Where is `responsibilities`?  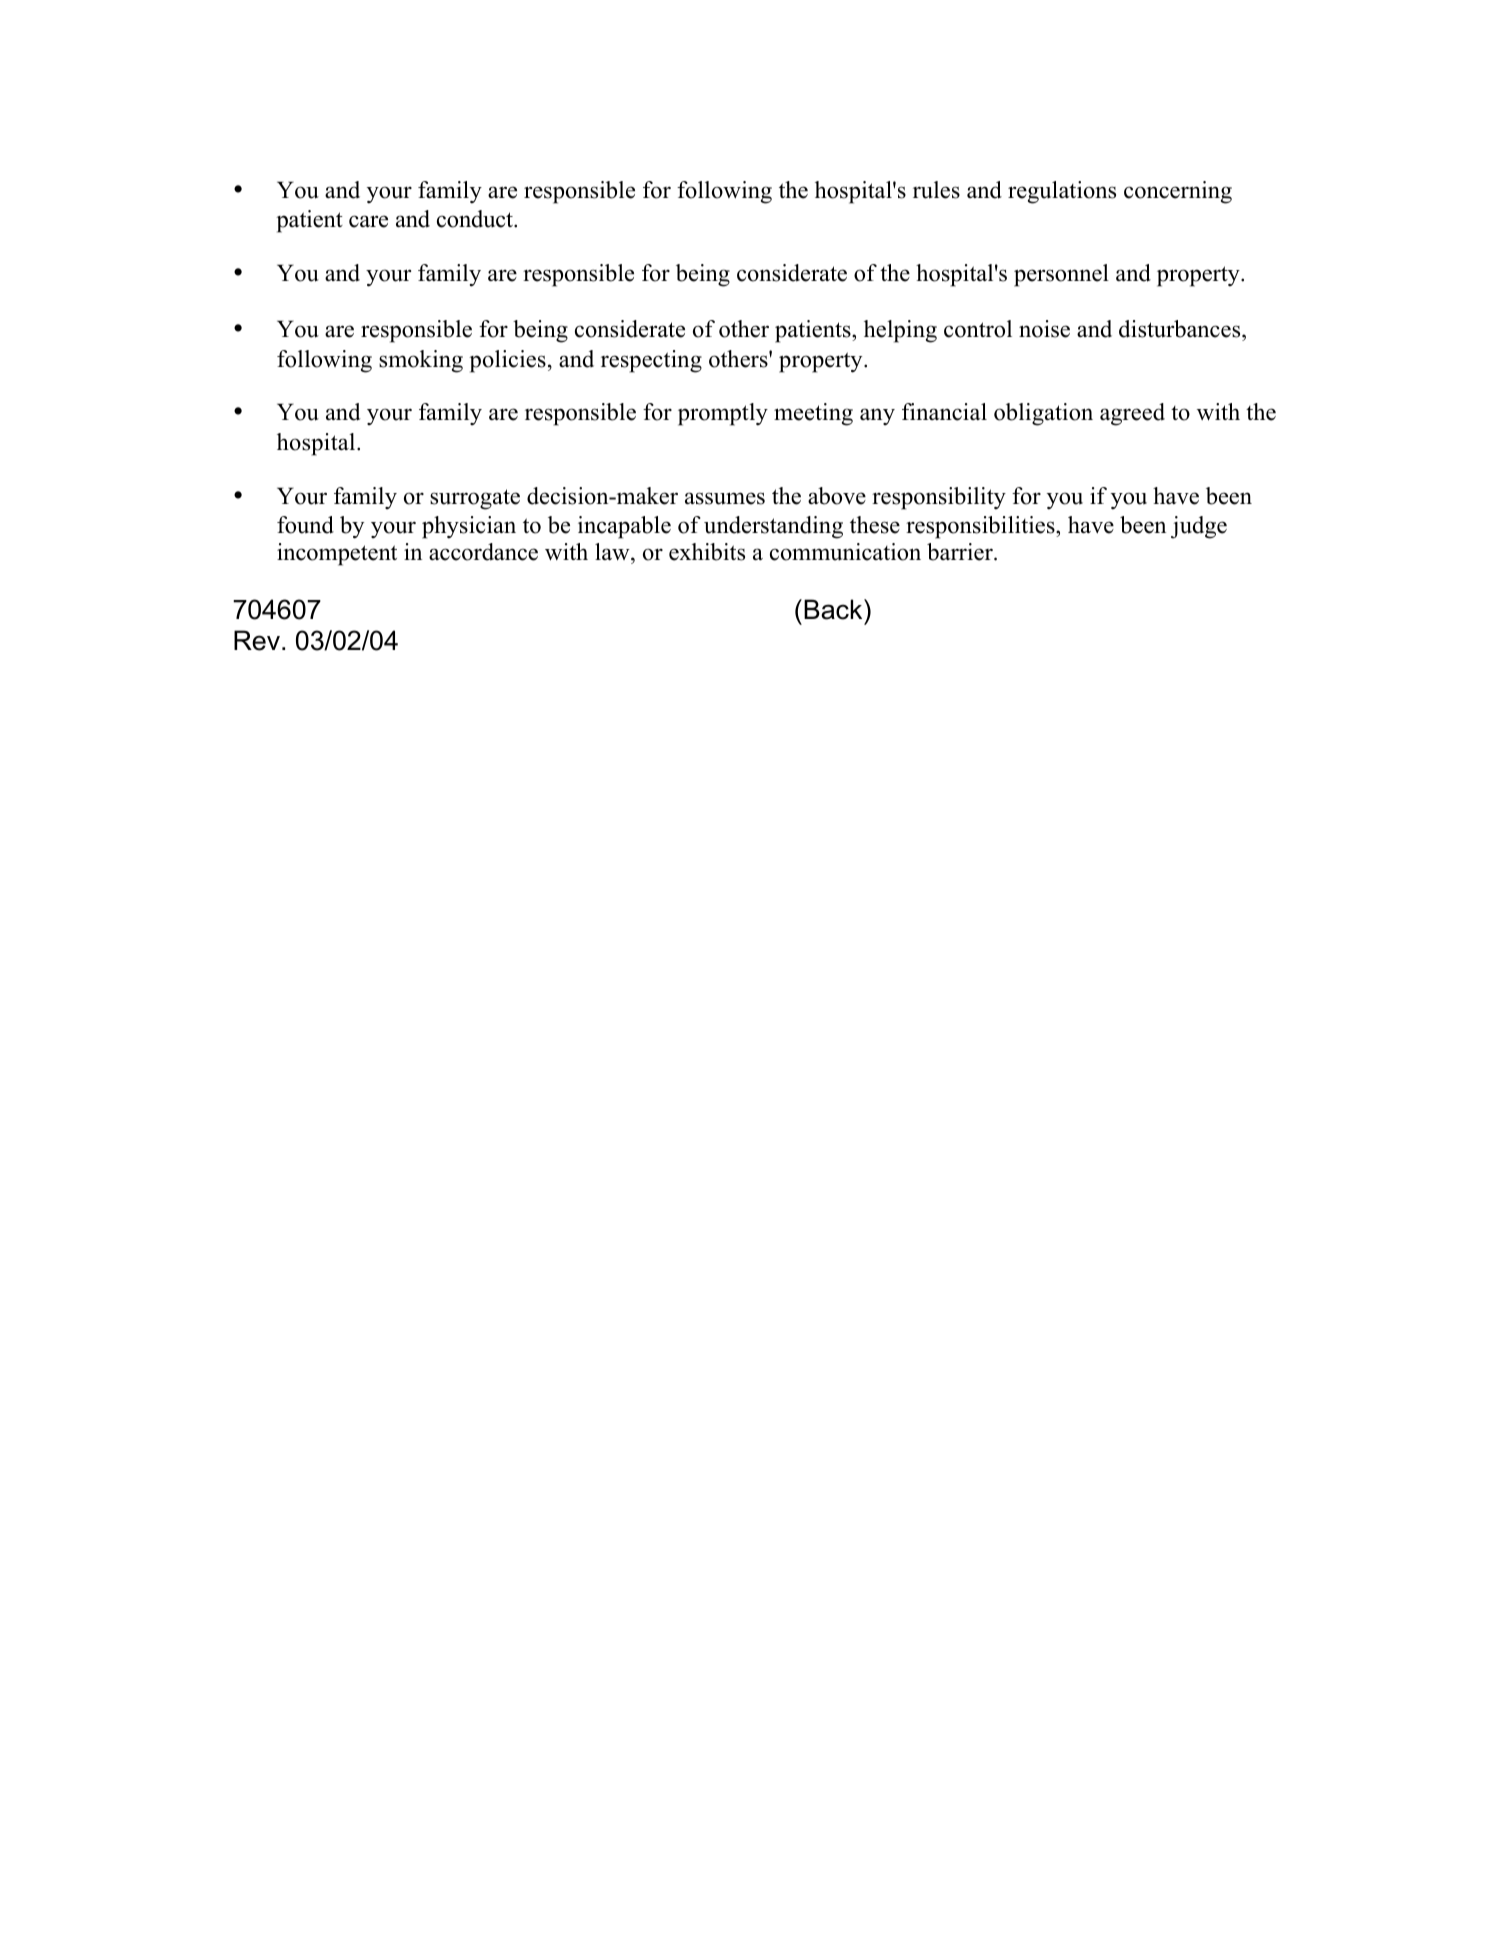 responsibilities is located at coordinates (981, 527).
